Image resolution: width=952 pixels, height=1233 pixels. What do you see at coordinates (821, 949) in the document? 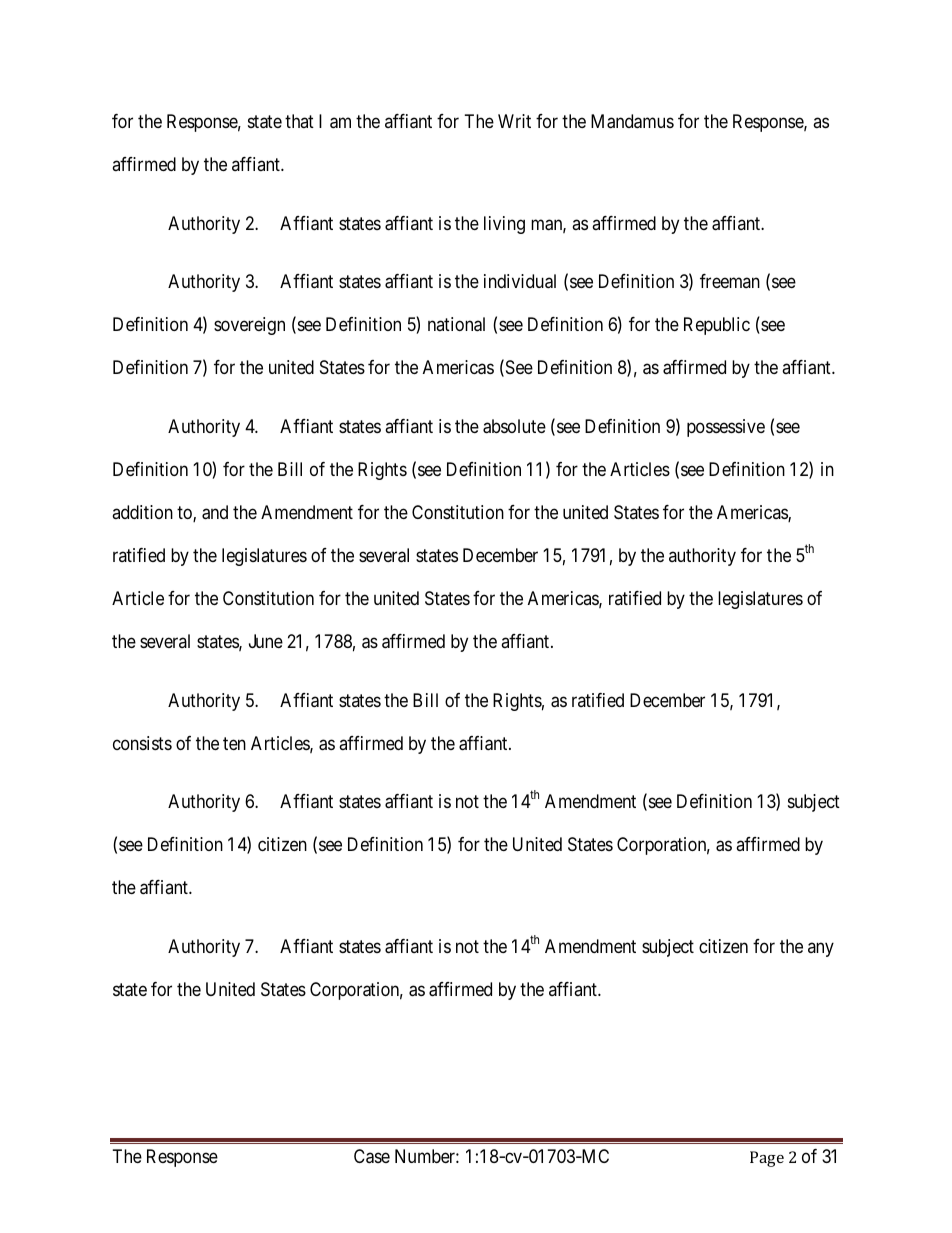
I see `any` at bounding box center [821, 949].
